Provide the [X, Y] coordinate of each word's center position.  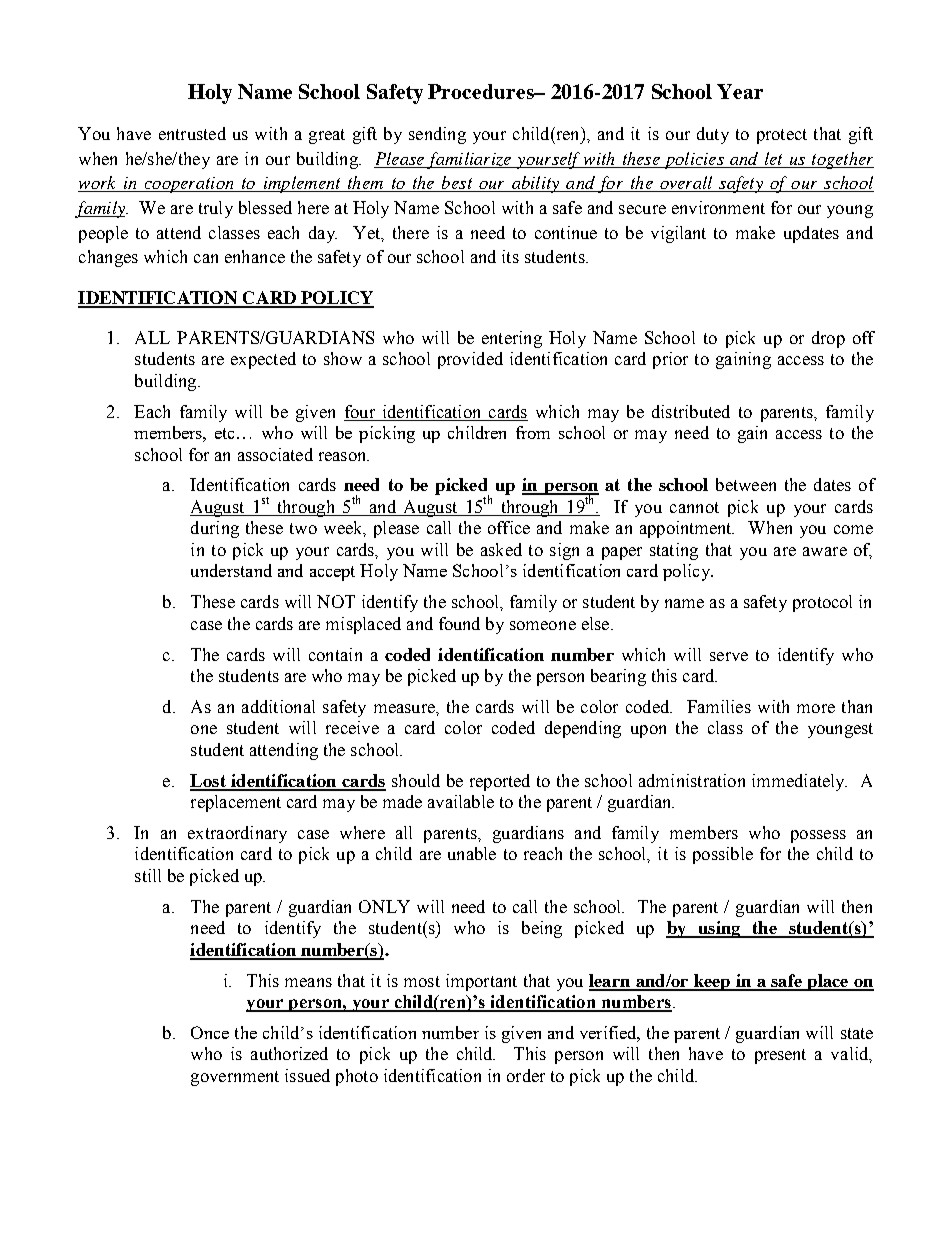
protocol [822, 603]
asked [501, 549]
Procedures [482, 91]
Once [210, 1032]
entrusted [192, 133]
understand [231, 570]
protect [782, 136]
